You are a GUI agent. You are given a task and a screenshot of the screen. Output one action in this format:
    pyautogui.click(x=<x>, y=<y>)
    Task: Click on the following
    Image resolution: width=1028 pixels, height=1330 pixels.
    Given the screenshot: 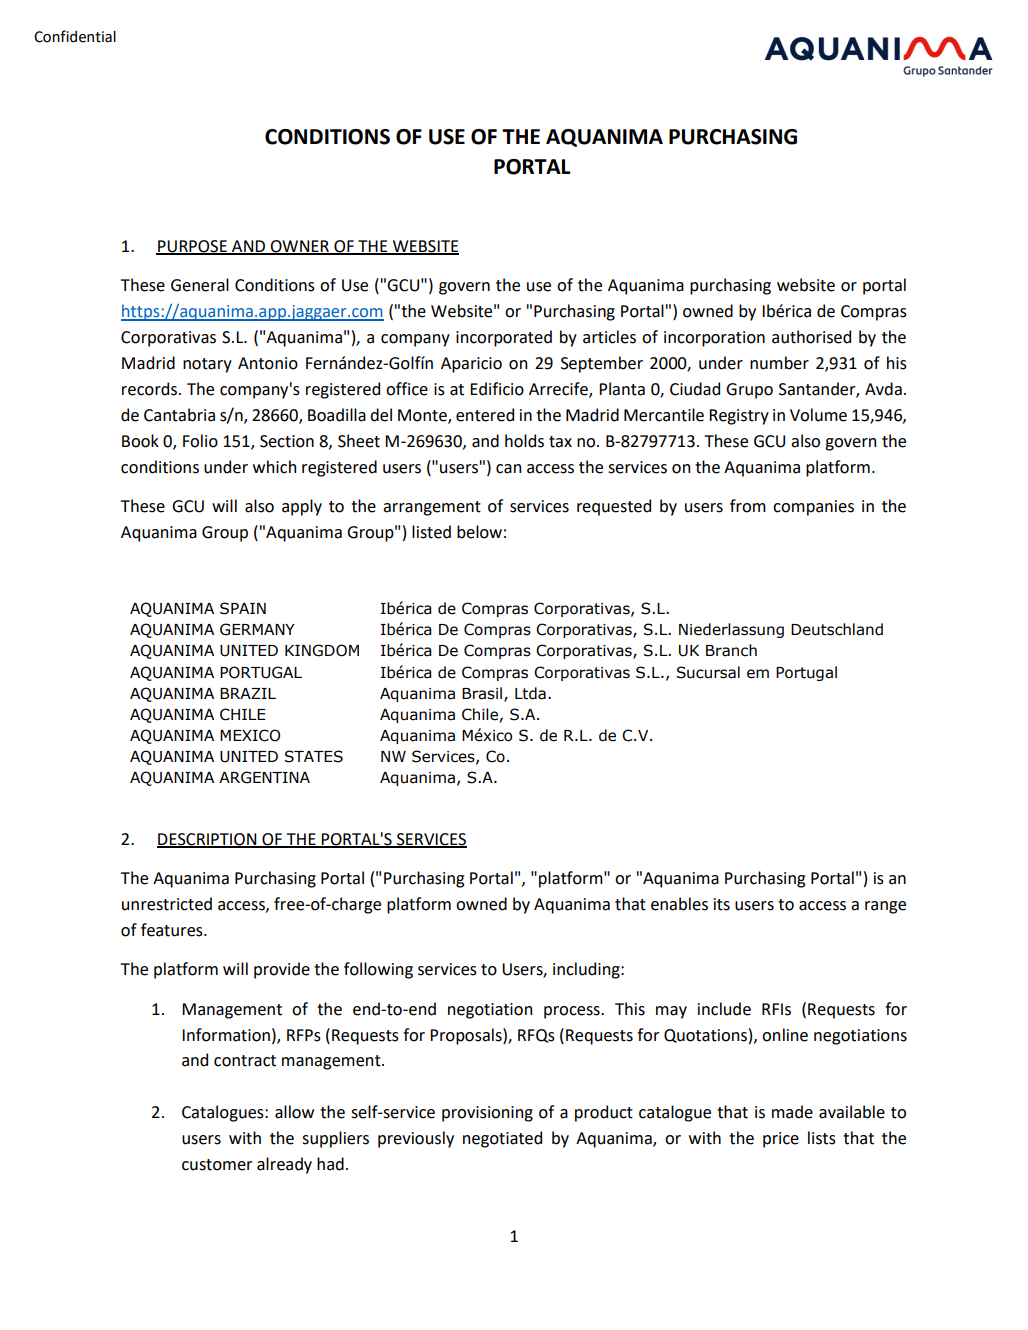 What is the action you would take?
    pyautogui.click(x=378, y=970)
